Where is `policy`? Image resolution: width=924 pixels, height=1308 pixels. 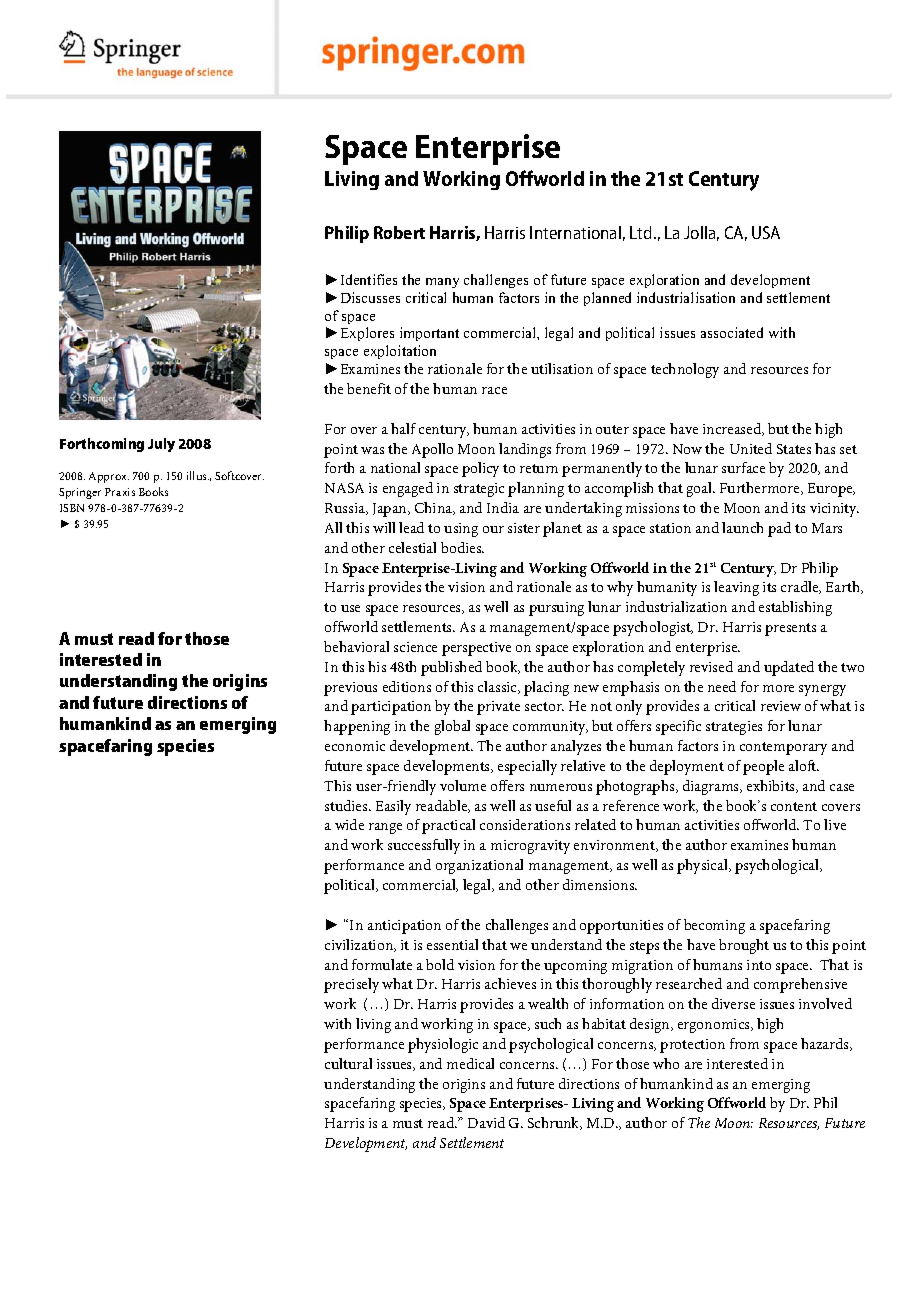 policy is located at coordinates (480, 469).
